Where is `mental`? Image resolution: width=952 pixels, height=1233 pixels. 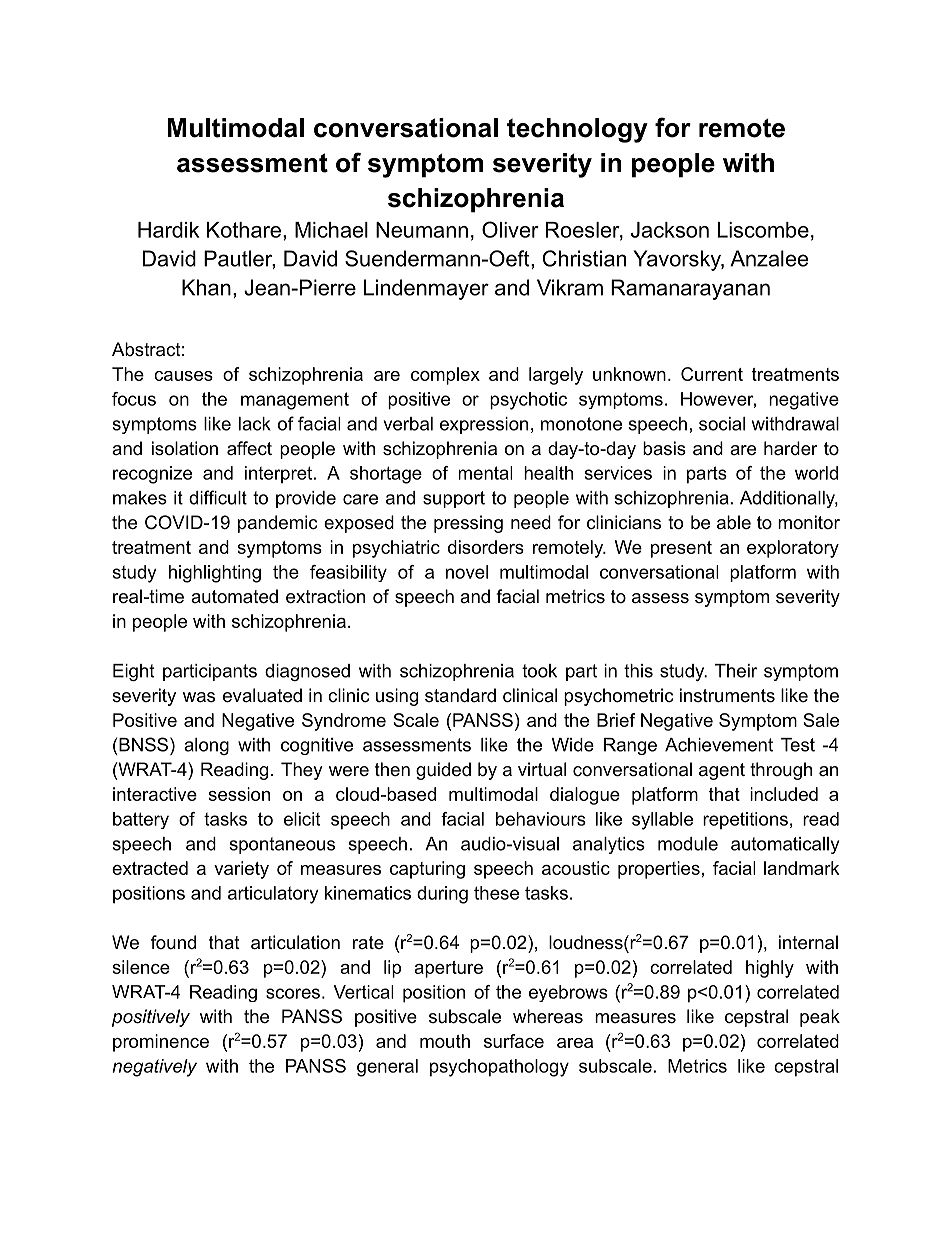
mental is located at coordinates (485, 473).
